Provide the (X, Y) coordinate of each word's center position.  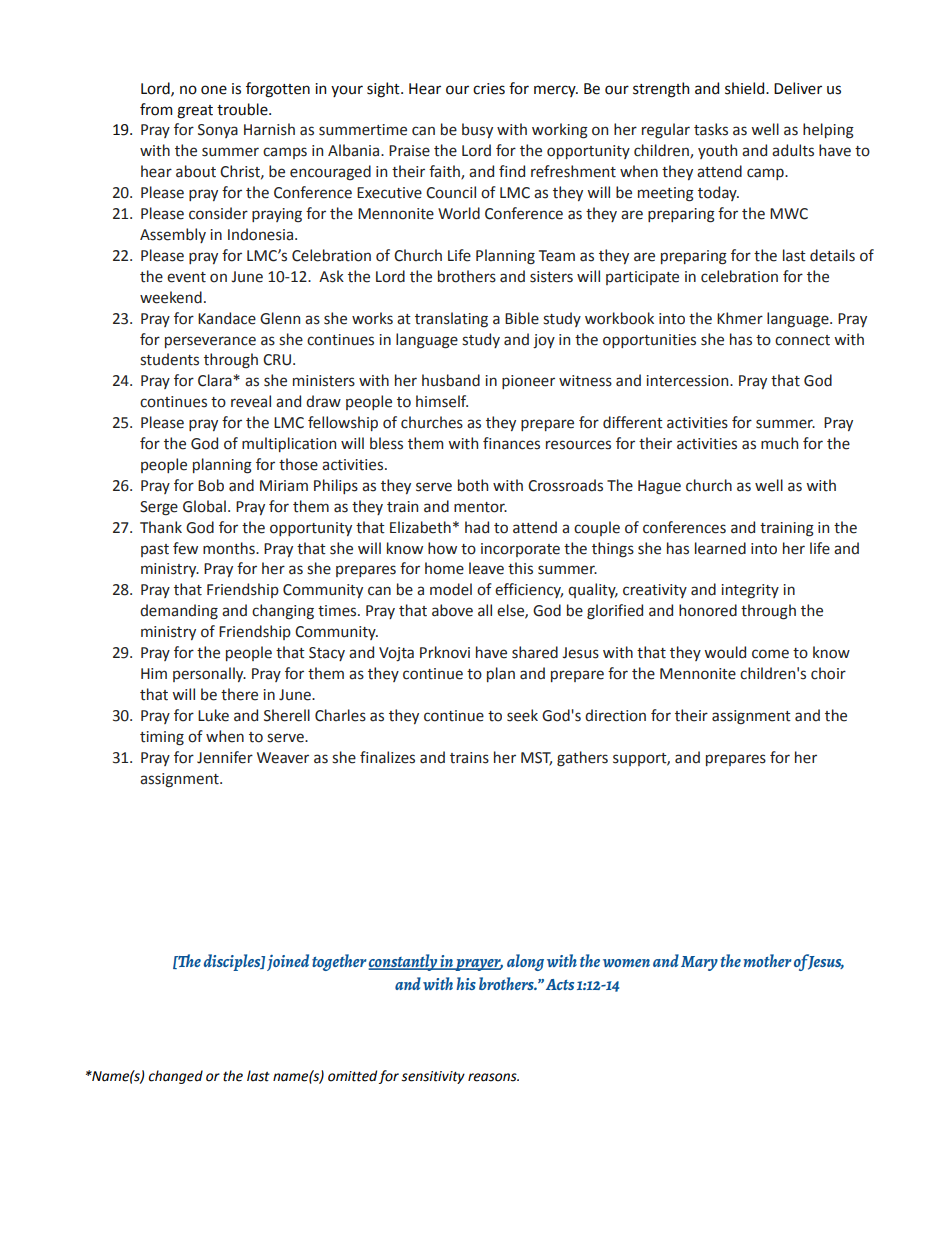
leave (486, 568)
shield (746, 88)
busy (477, 130)
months (230, 548)
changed (176, 1077)
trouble (243, 109)
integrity (750, 591)
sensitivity (433, 1077)
